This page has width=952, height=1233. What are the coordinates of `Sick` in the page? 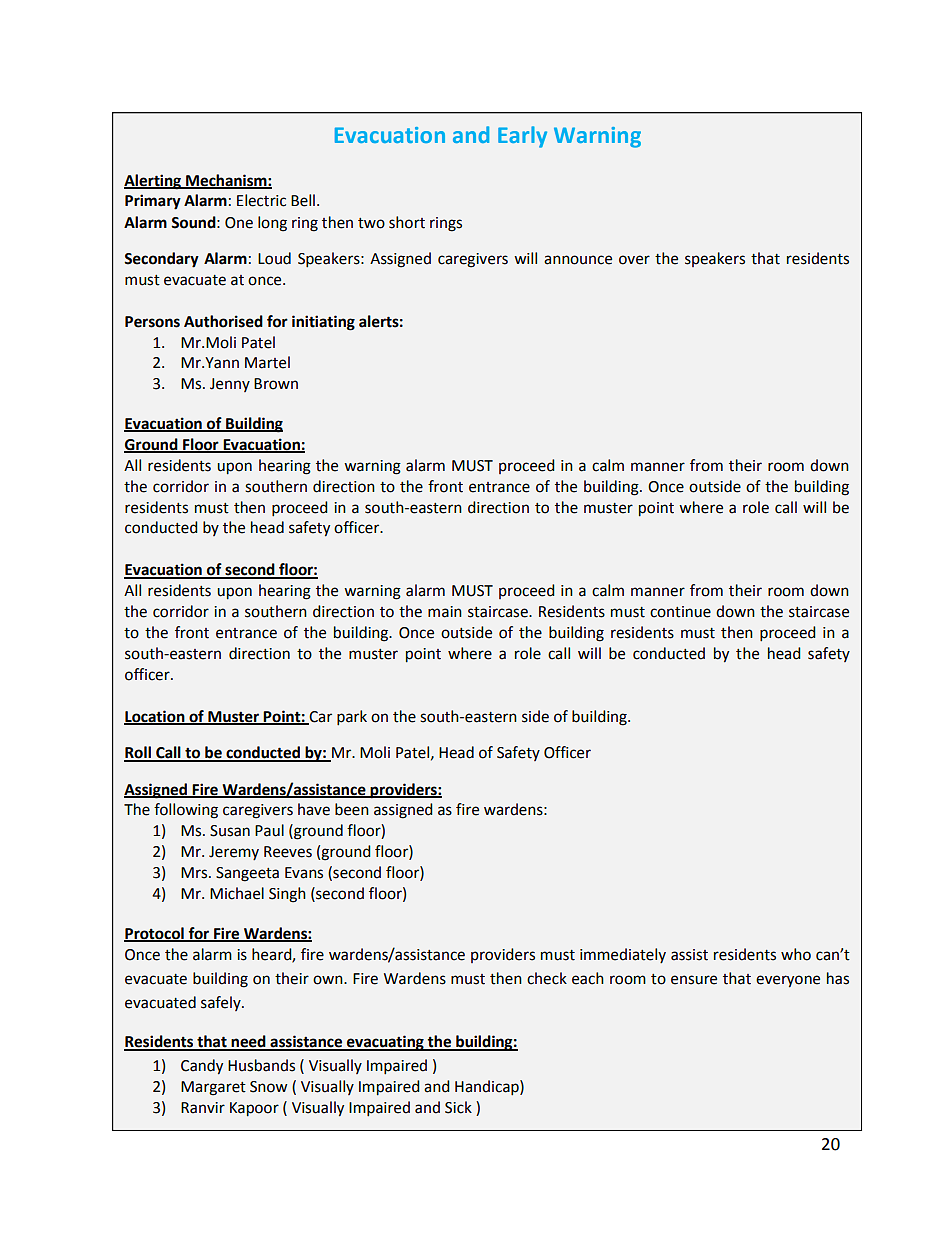 It's located at (458, 1107).
